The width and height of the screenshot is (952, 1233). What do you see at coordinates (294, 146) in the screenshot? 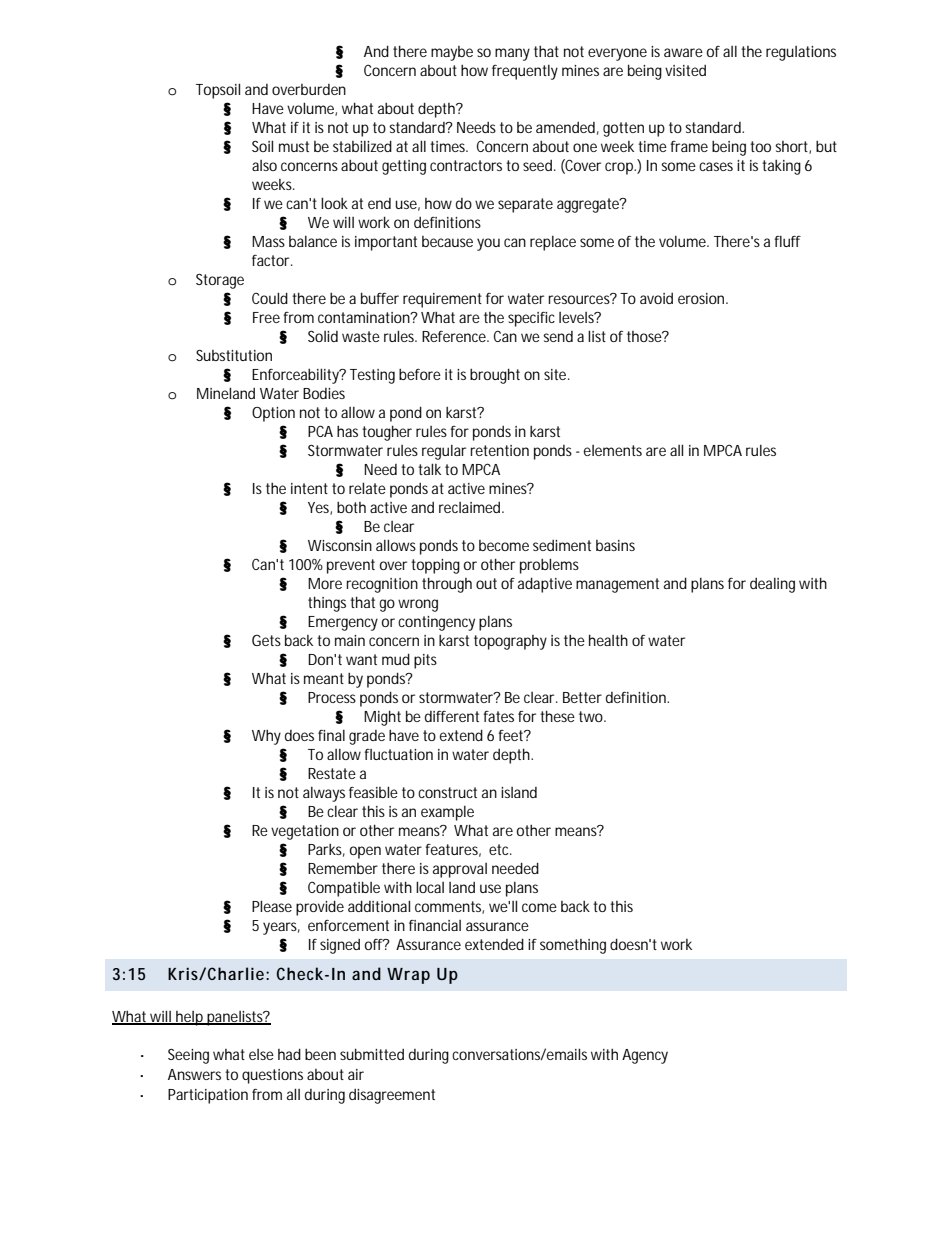
I see `must` at bounding box center [294, 146].
